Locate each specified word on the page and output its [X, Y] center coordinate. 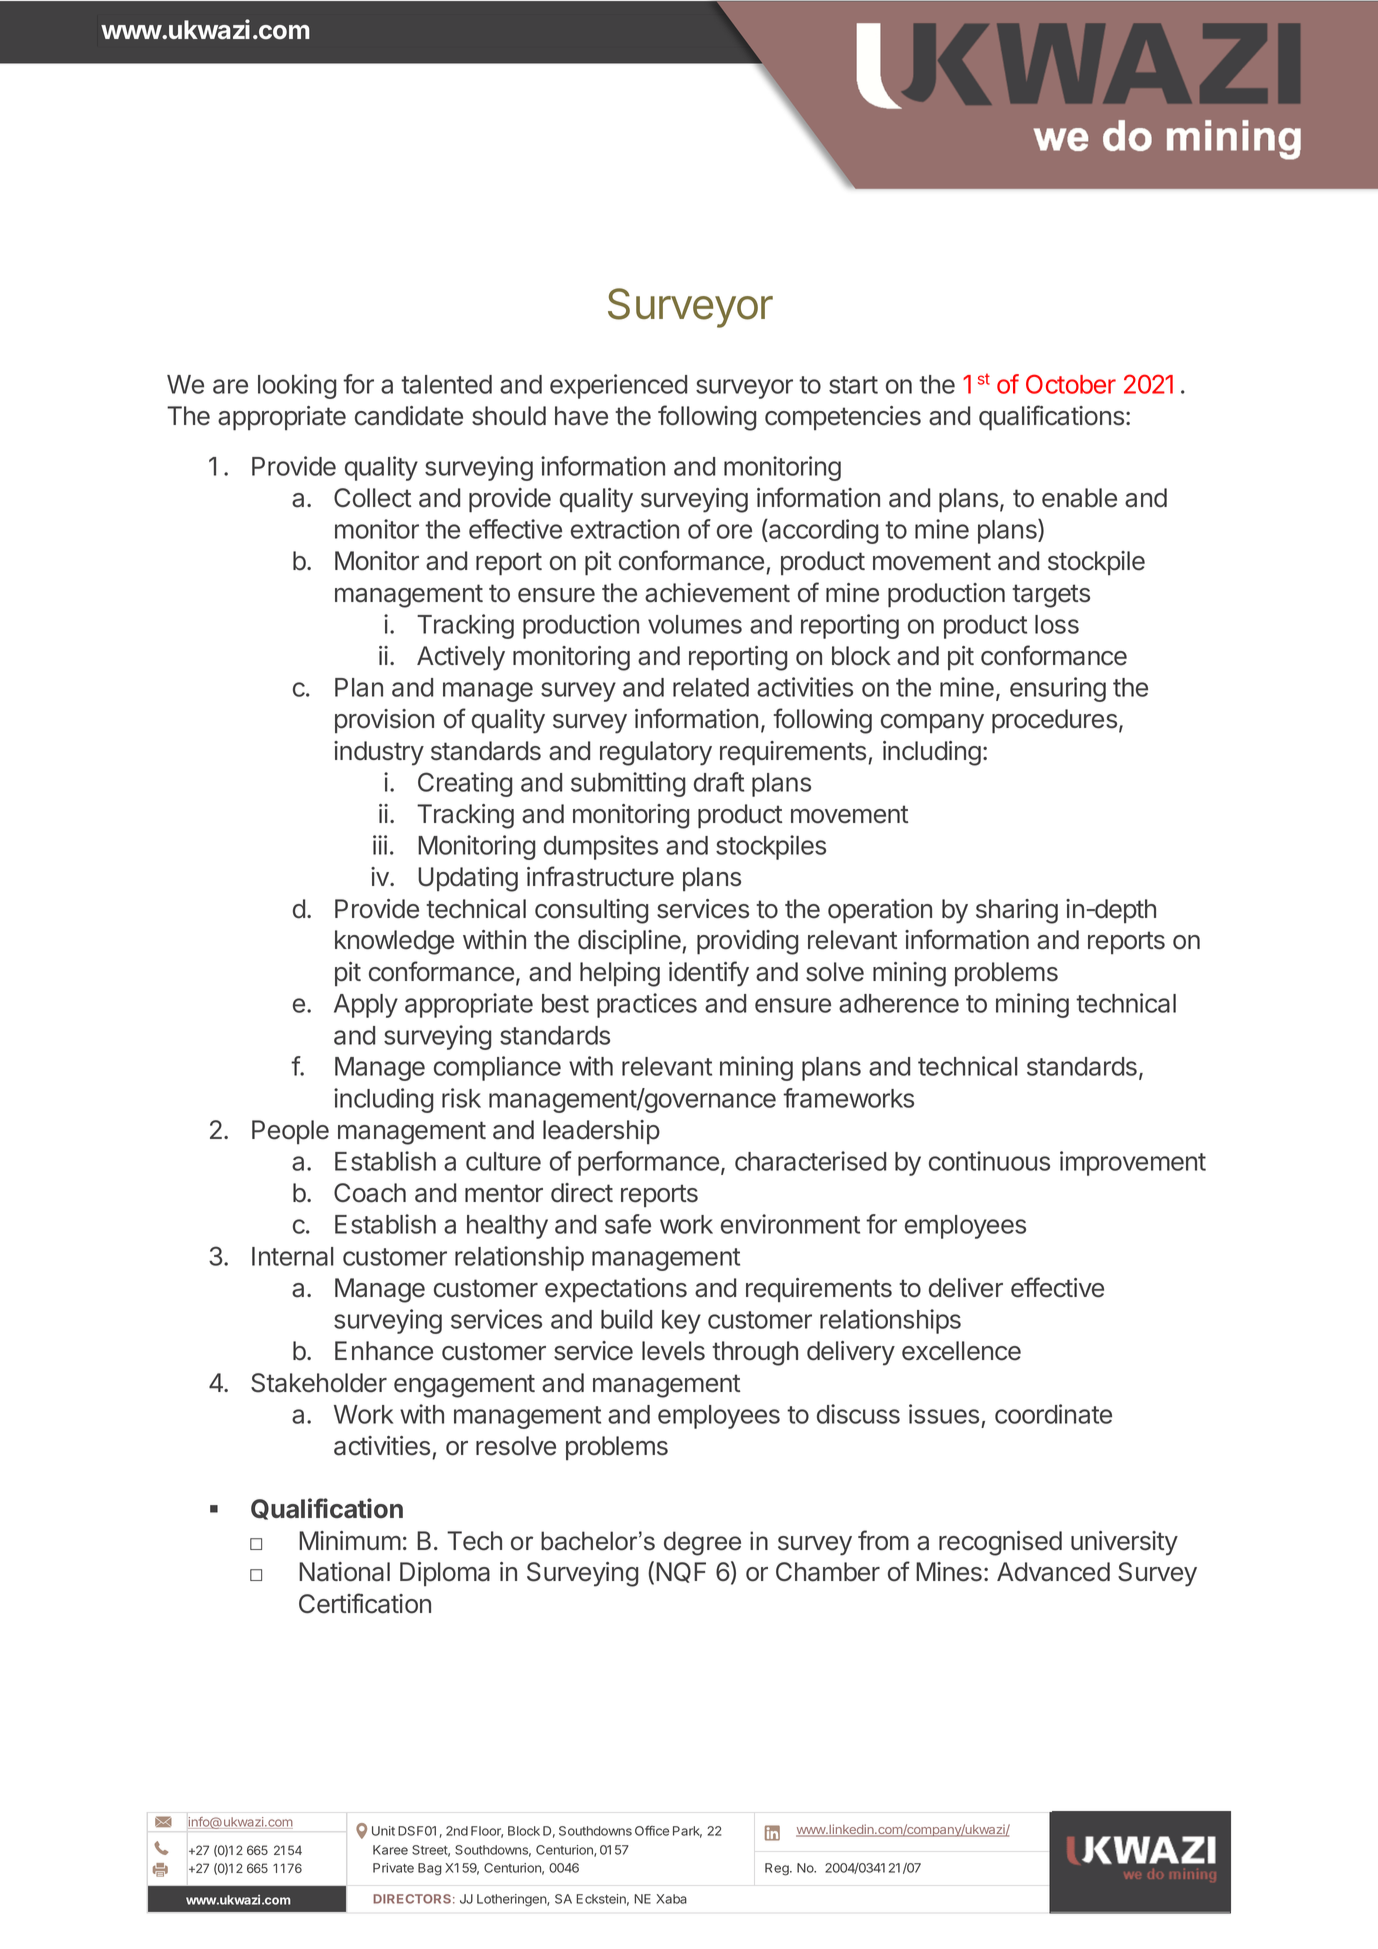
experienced [618, 386]
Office [652, 1830]
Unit [383, 1831]
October [1071, 384]
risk [461, 1098]
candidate [409, 416]
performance [648, 1163]
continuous [989, 1161]
